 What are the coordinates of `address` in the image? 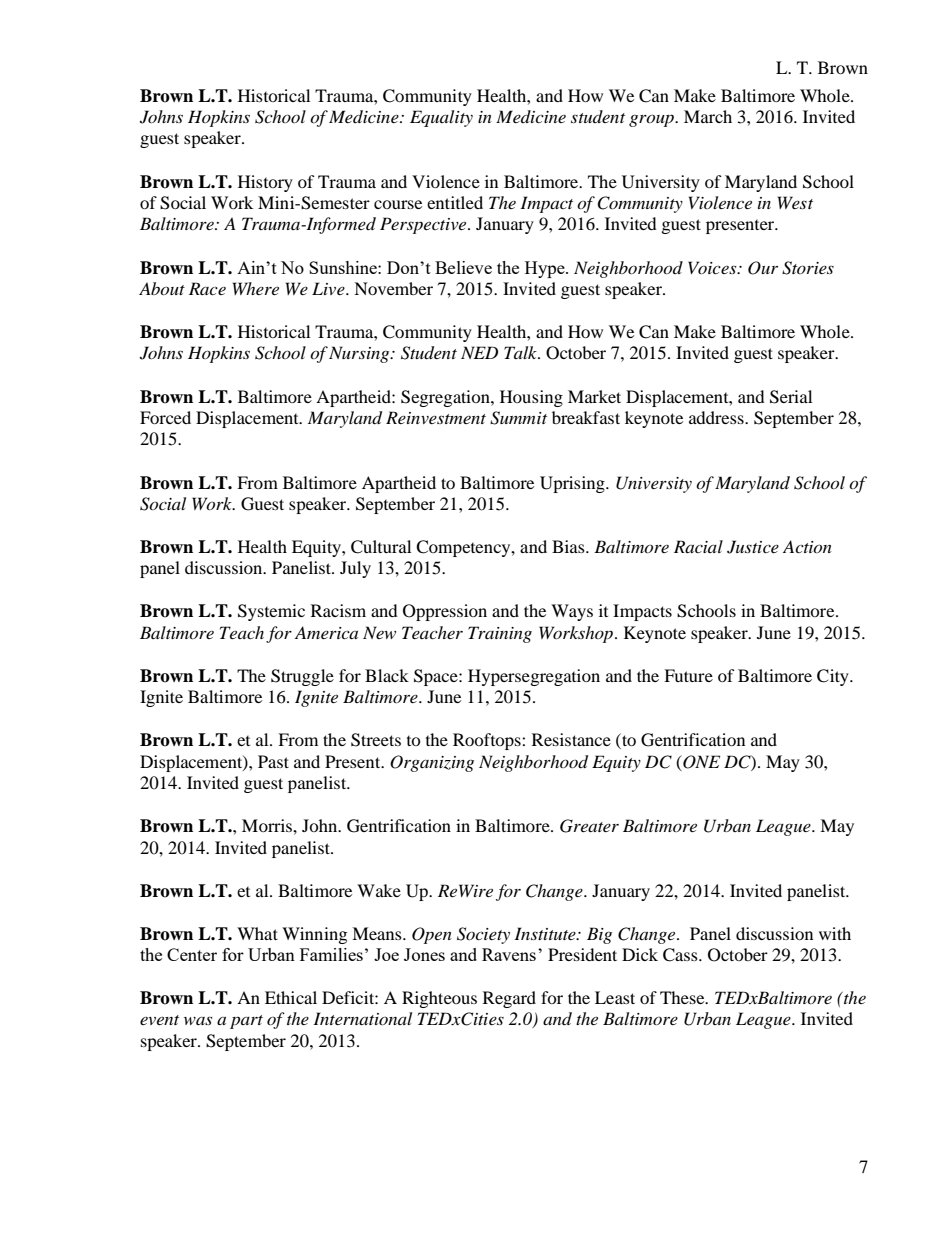 It's located at (717, 417).
